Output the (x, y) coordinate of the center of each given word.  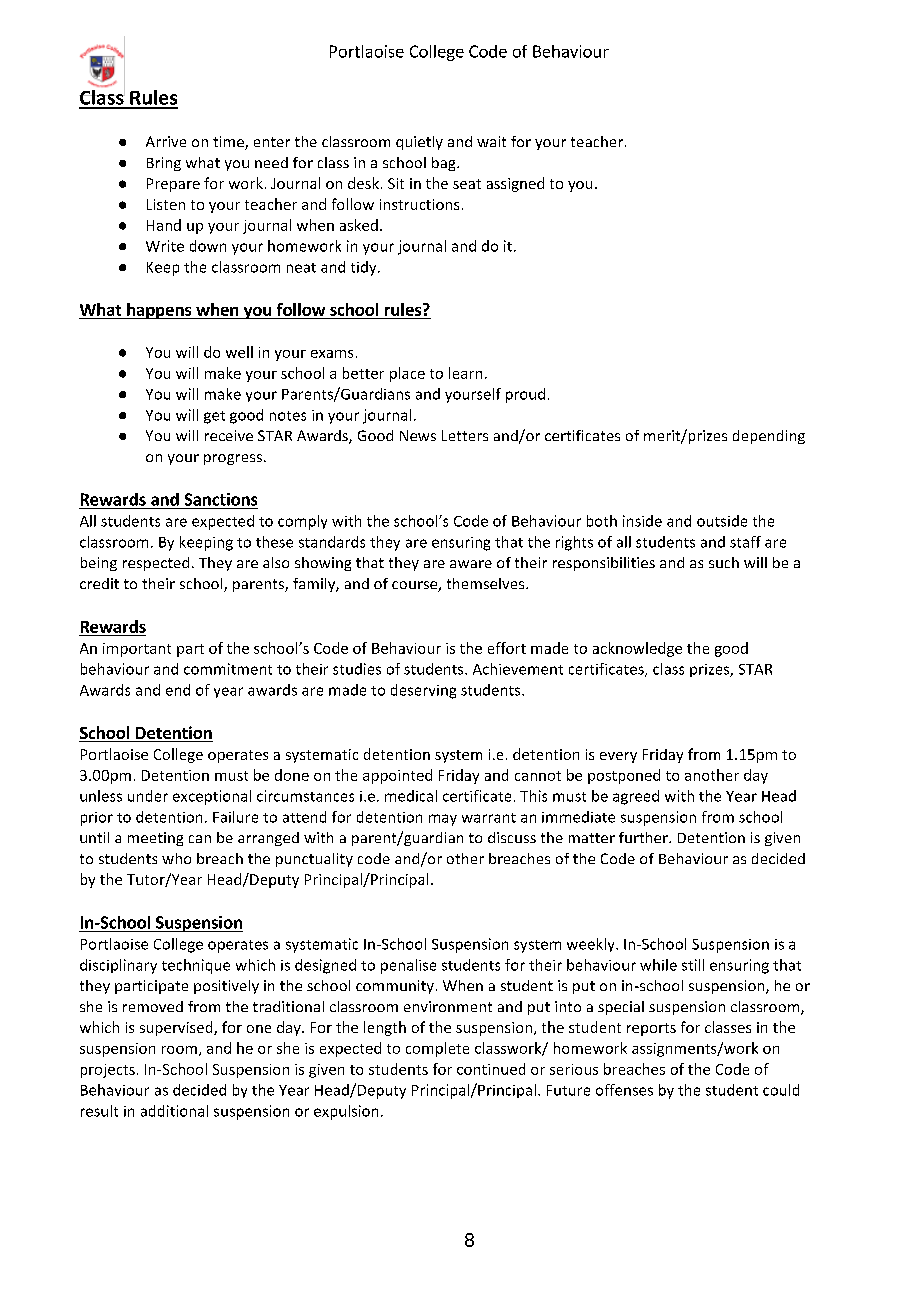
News (418, 435)
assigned (515, 184)
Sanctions (221, 499)
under (148, 796)
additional (174, 1111)
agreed (636, 797)
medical (411, 796)
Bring (164, 164)
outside (722, 521)
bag (445, 164)
